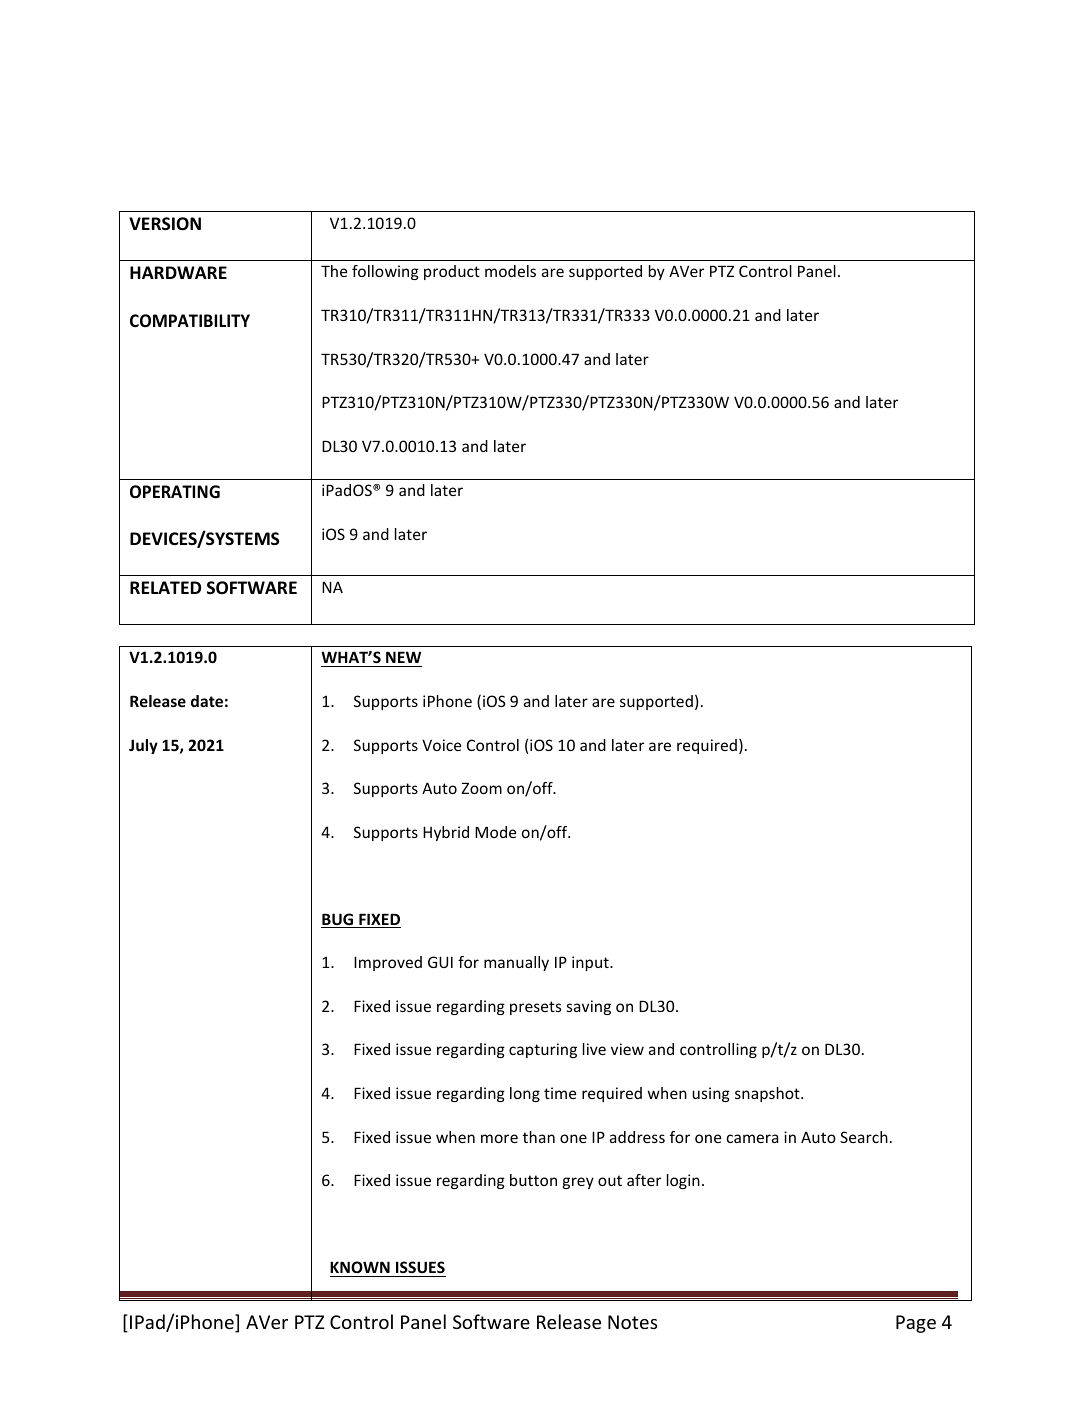  I want to click on KNOWN, so click(360, 1267).
